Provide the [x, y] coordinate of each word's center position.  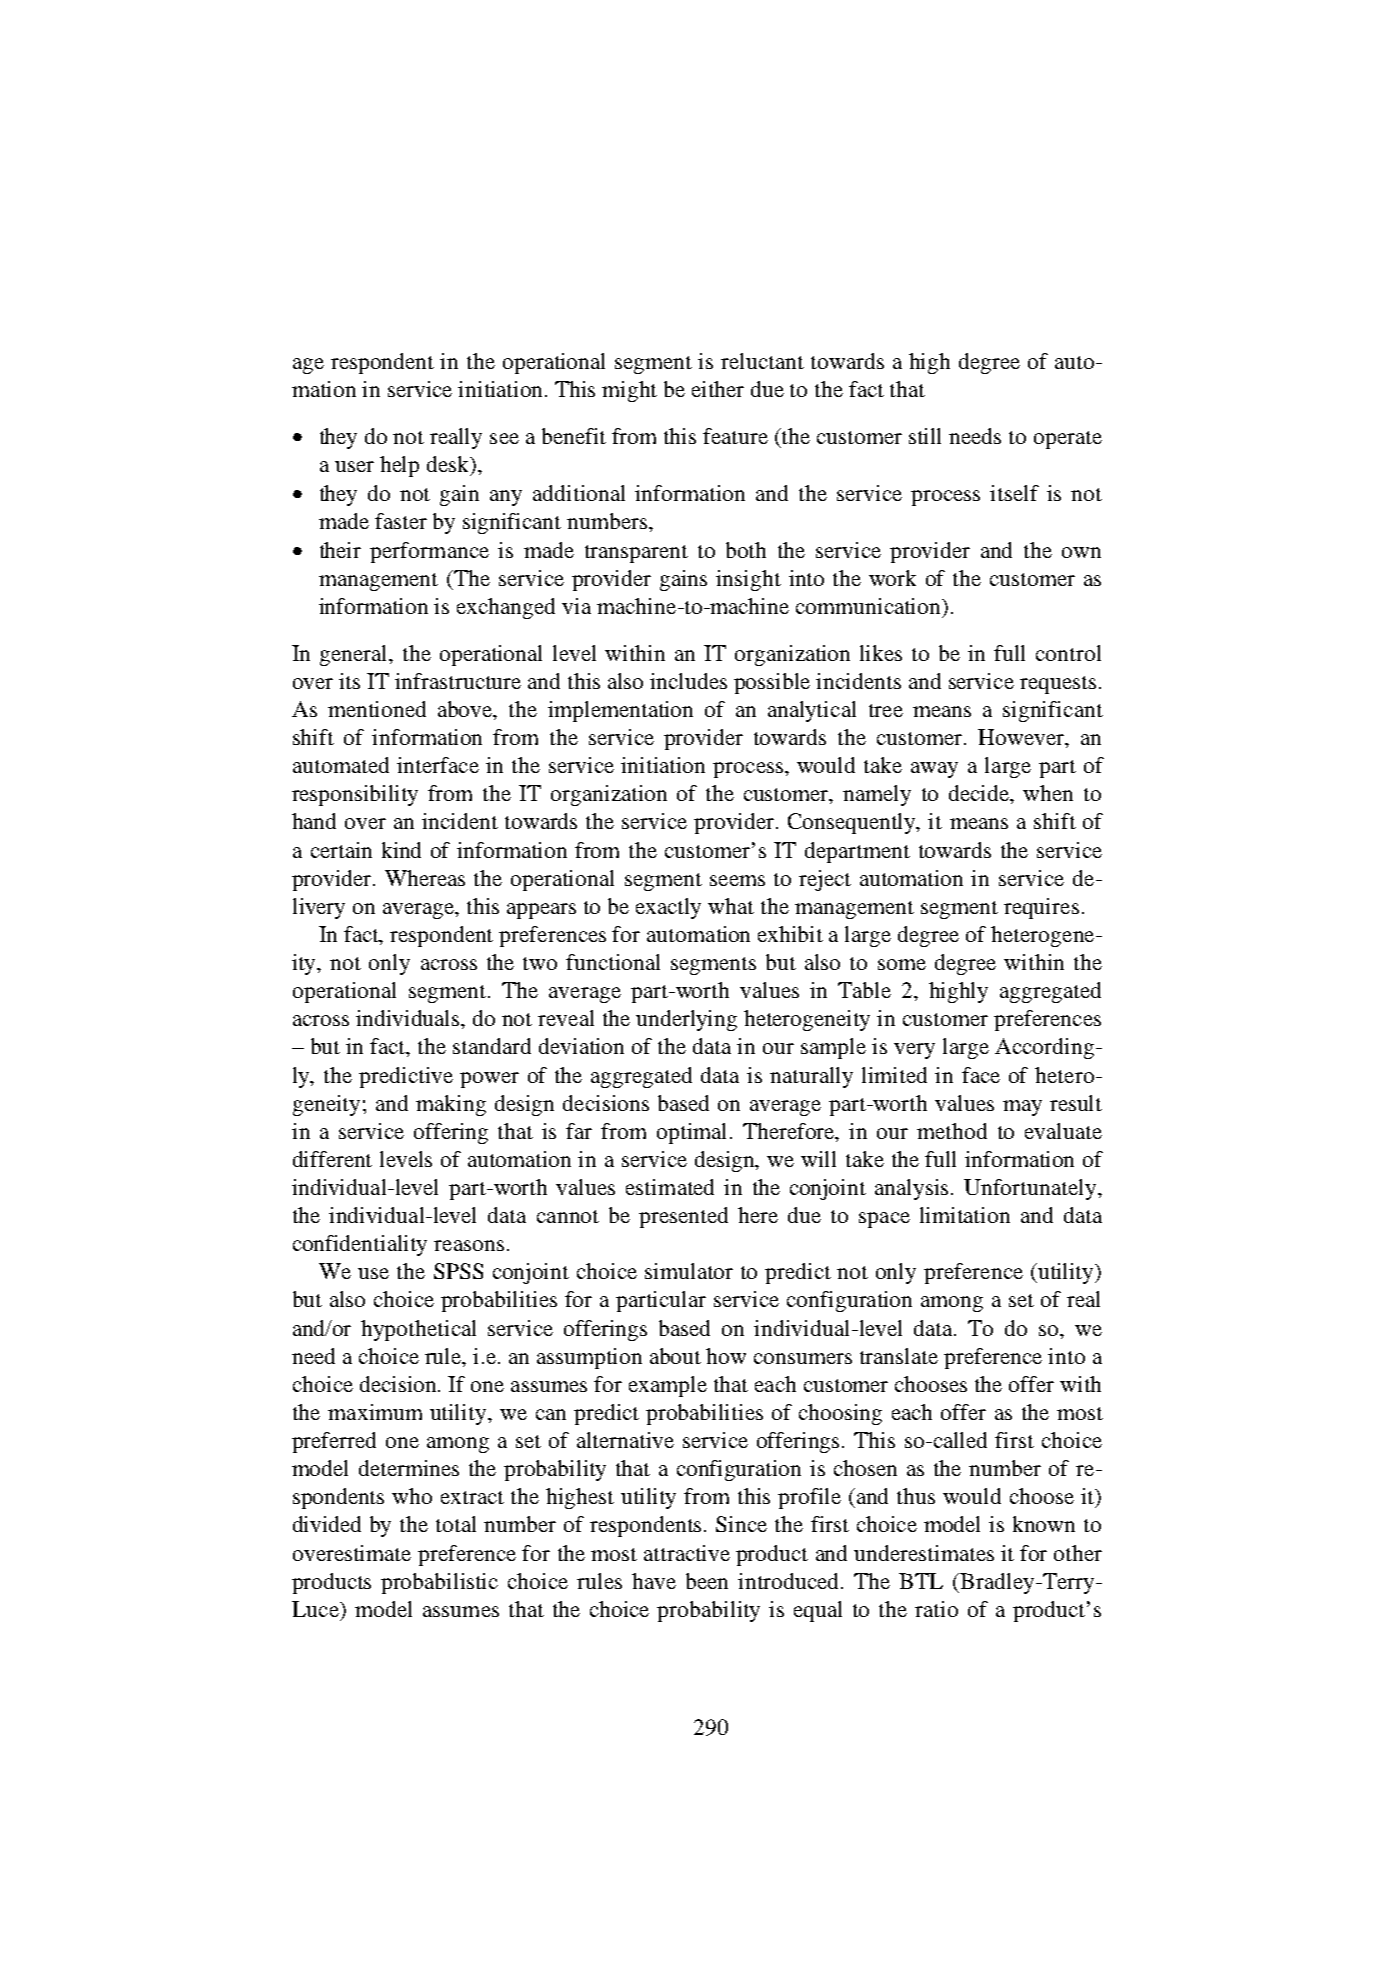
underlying [686, 1020]
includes [688, 681]
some [902, 964]
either [718, 389]
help [399, 466]
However [1022, 738]
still [925, 436]
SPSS [458, 1271]
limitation [965, 1215]
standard [492, 1046]
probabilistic [439, 1583]
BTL [921, 1581]
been [707, 1581]
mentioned [377, 709]
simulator [689, 1271]
